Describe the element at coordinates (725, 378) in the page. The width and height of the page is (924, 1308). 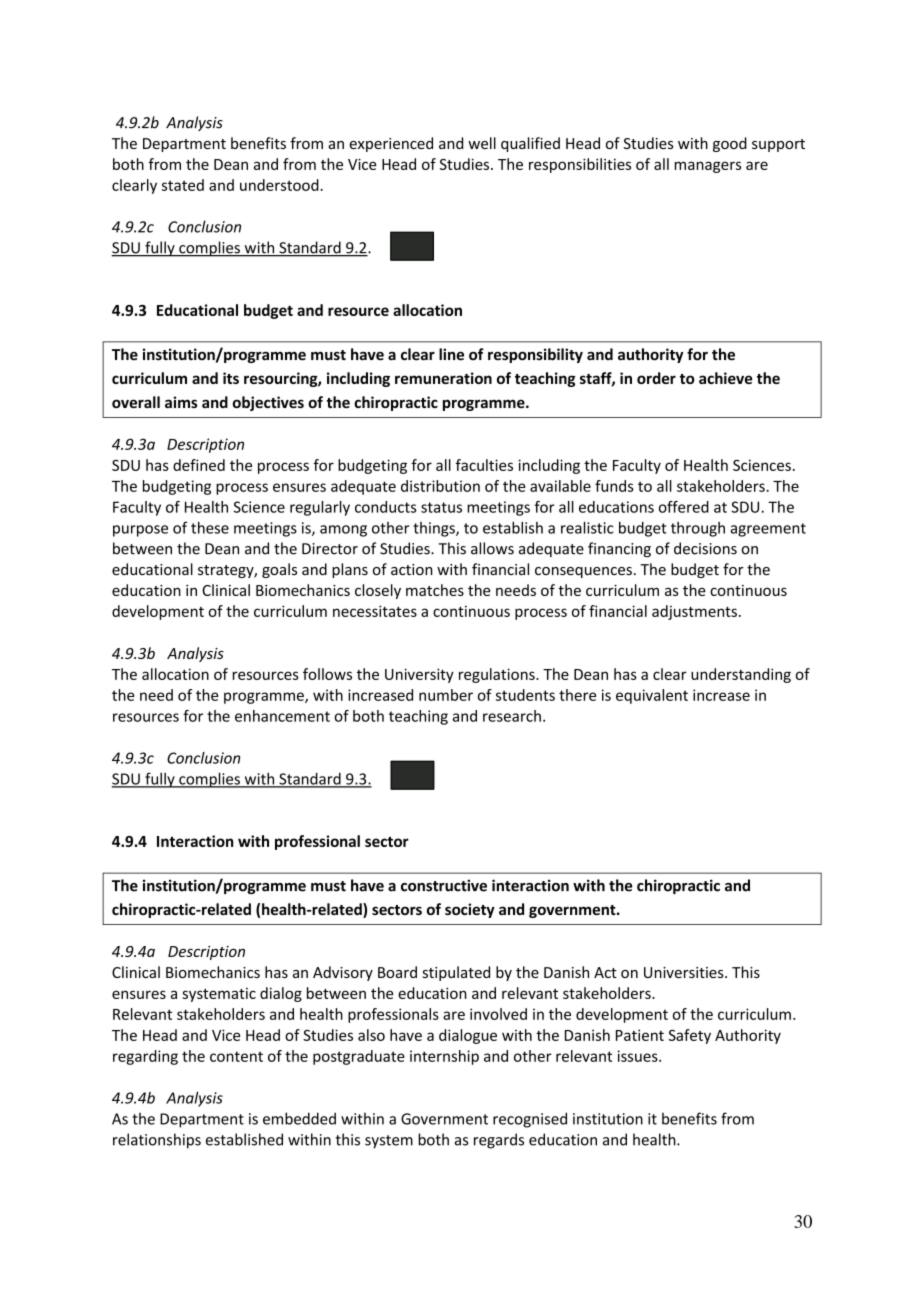
I see `achieve` at that location.
